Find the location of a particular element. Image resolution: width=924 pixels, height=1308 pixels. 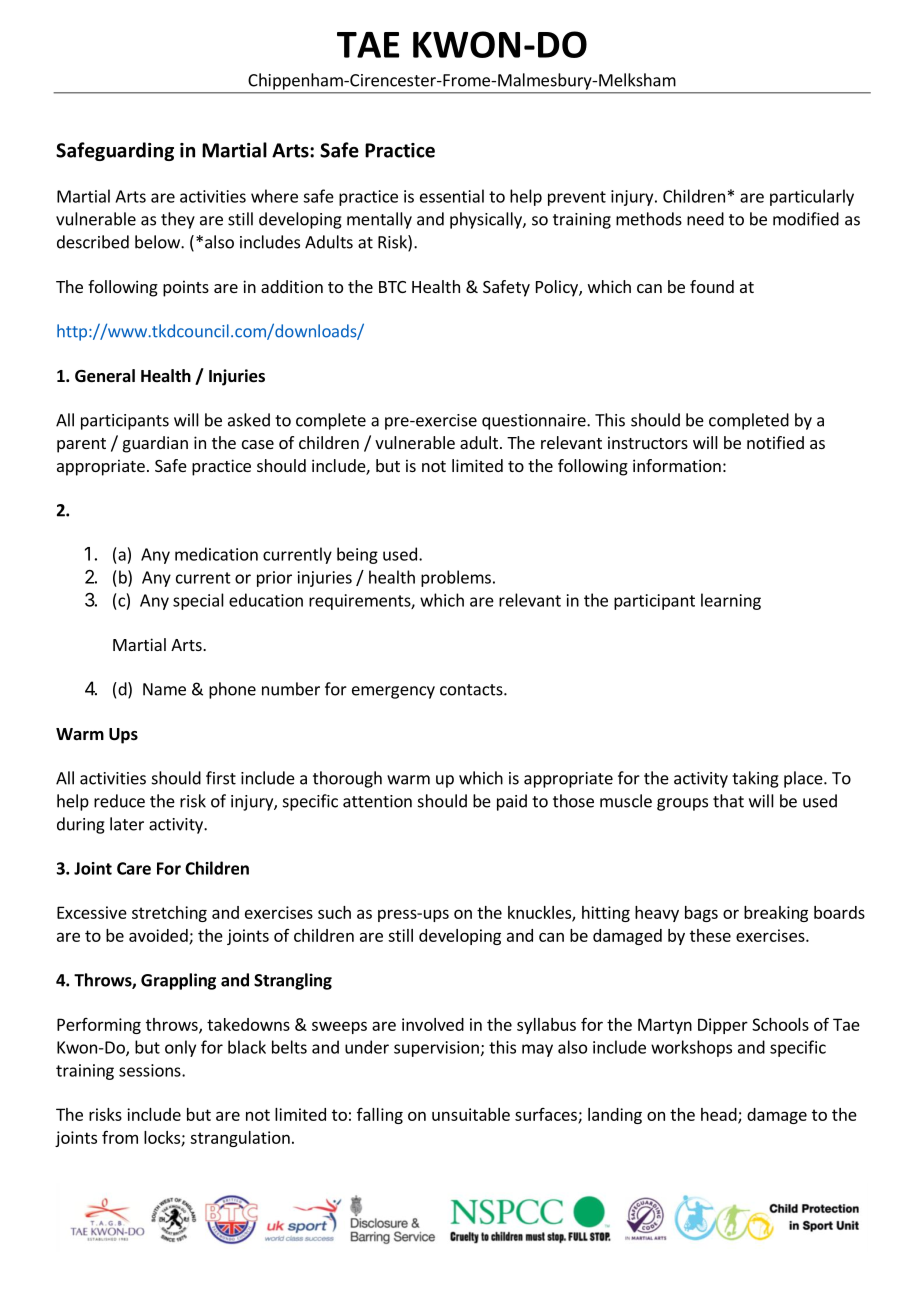

physically is located at coordinates (487, 220).
